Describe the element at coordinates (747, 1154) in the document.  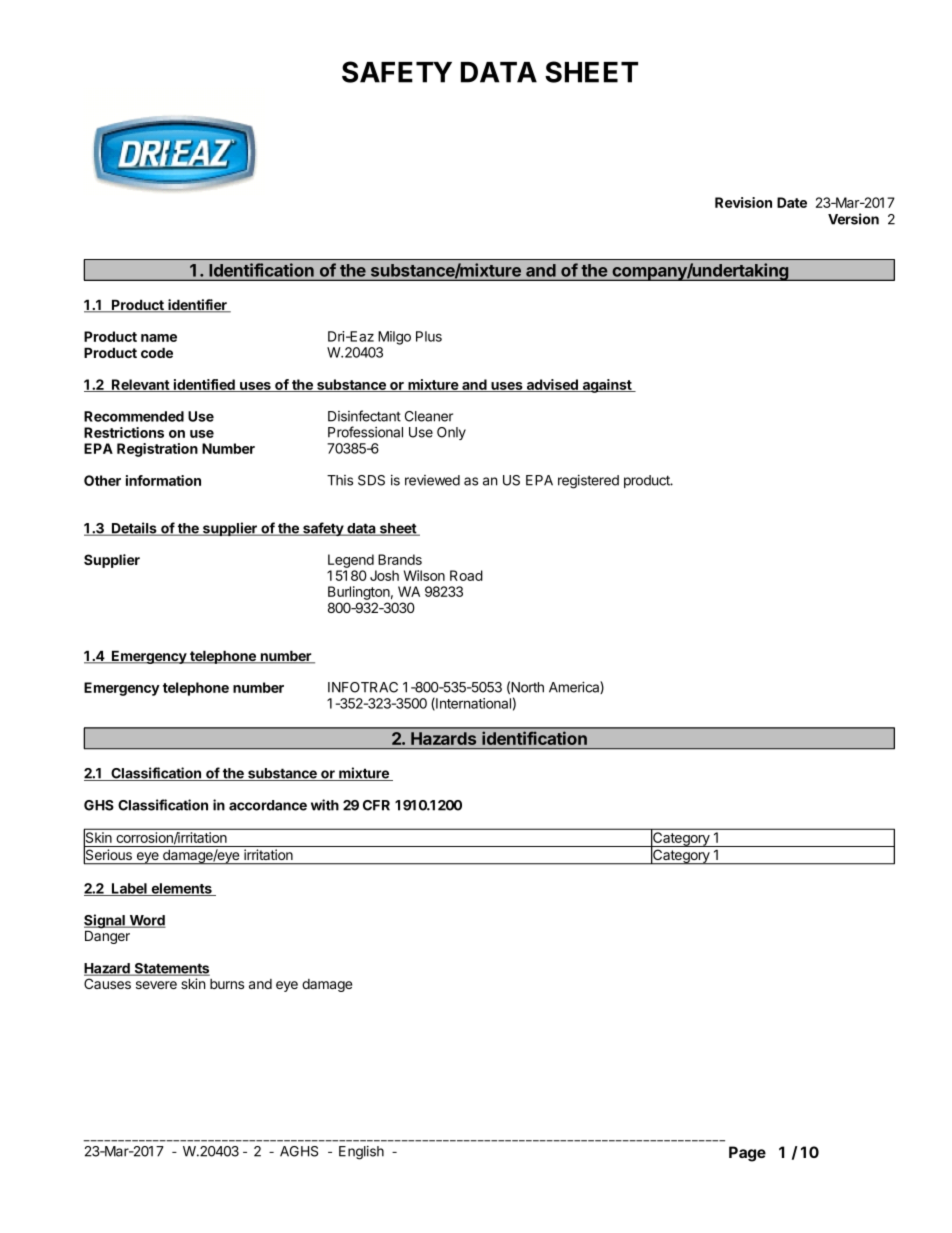
I see `Page` at that location.
